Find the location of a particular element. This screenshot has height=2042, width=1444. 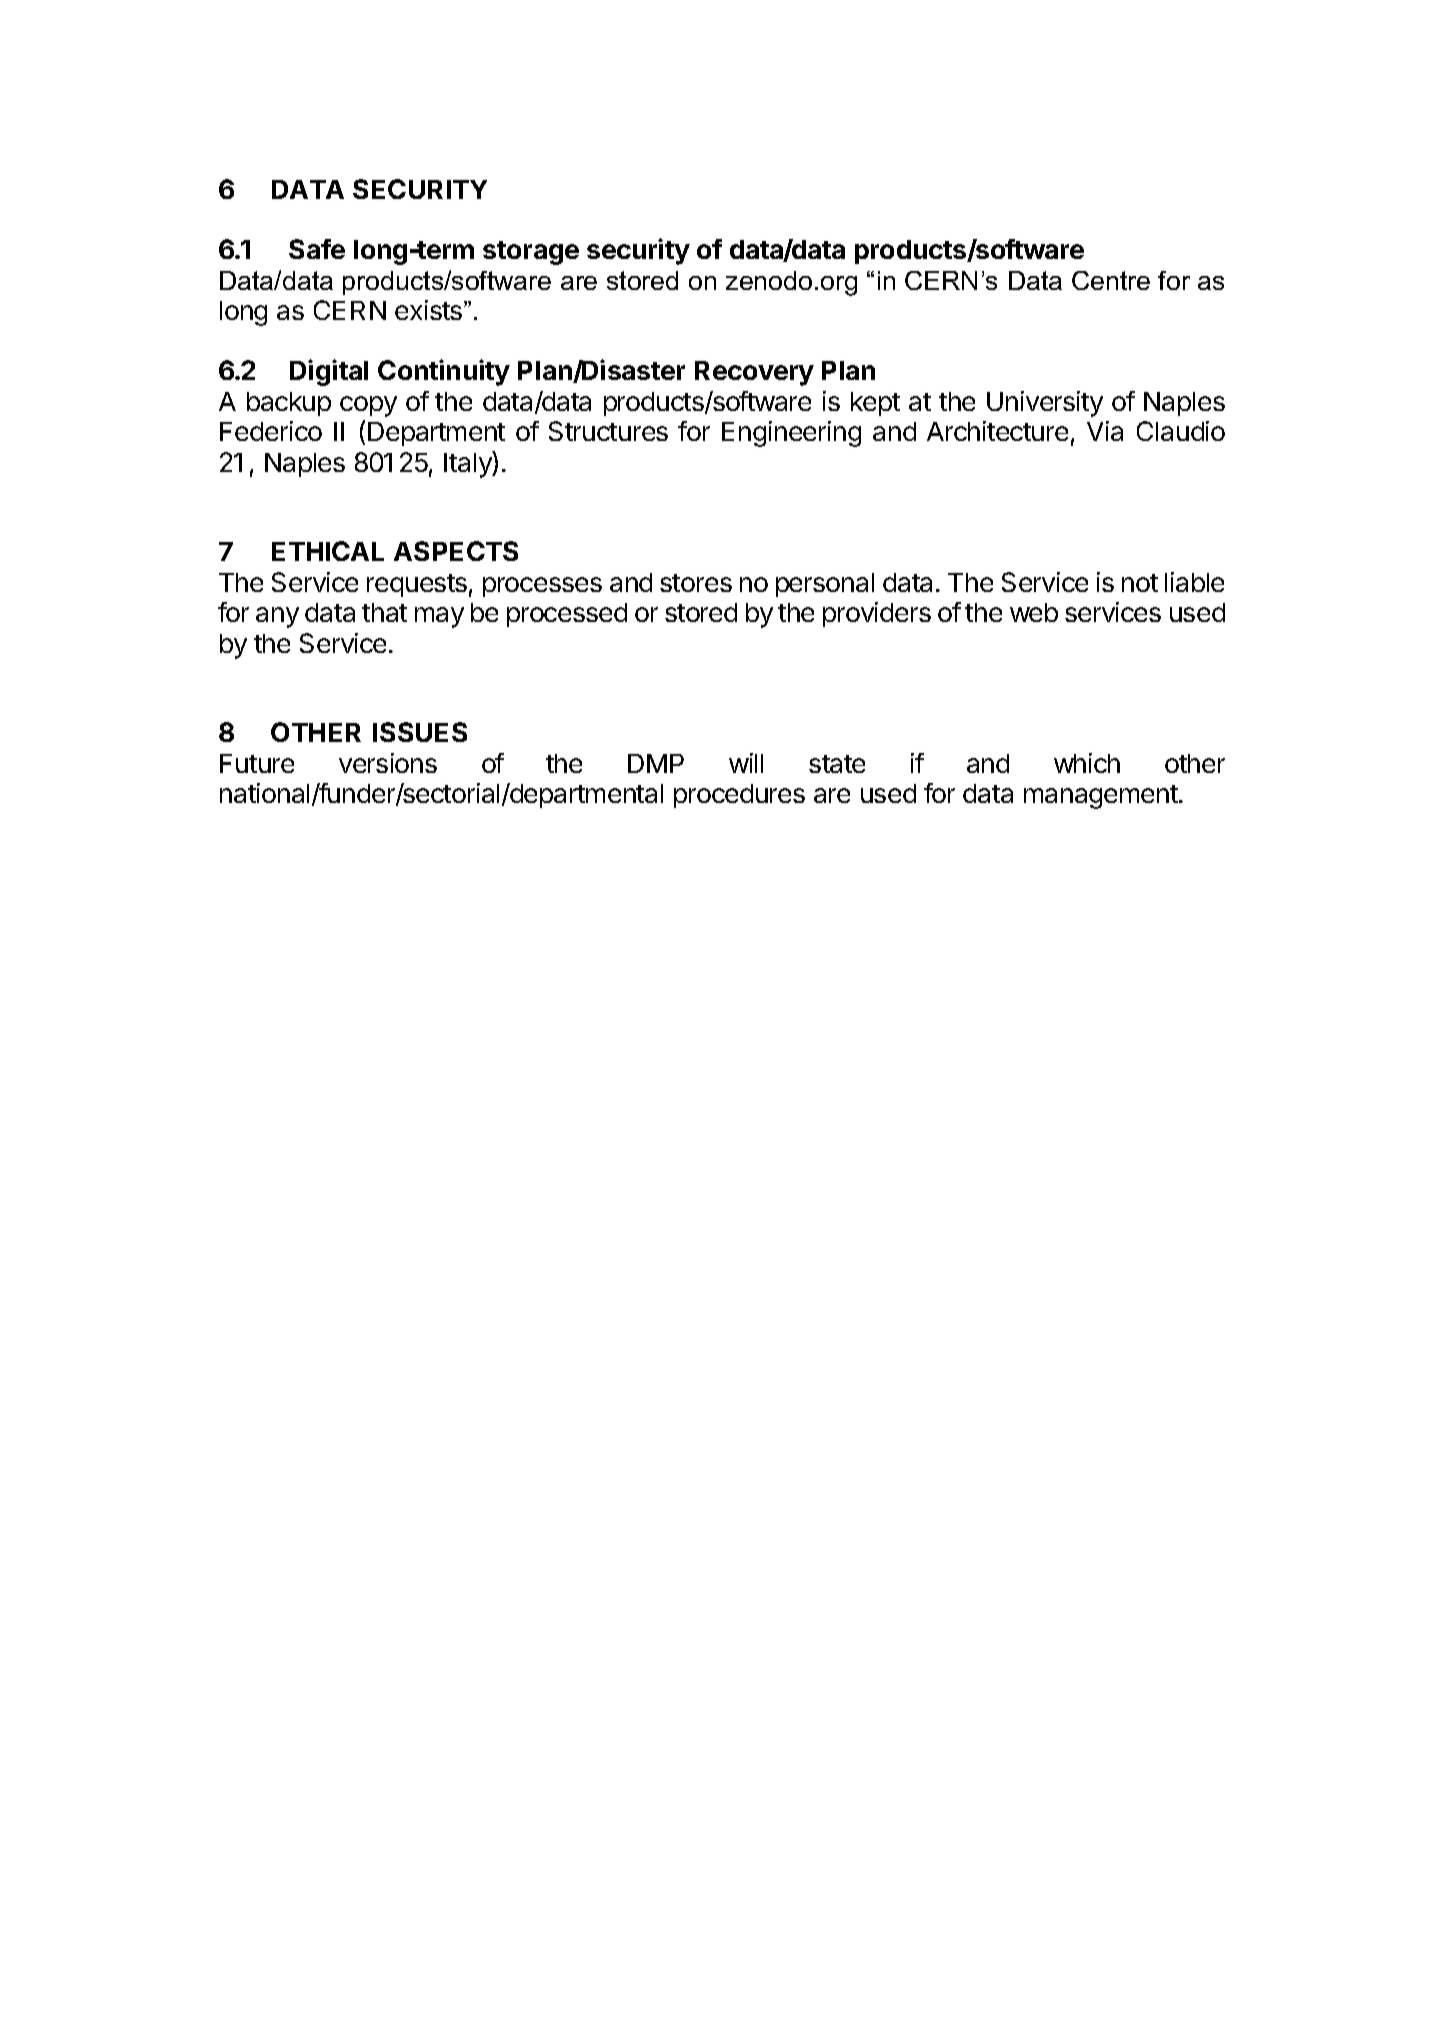

stores is located at coordinates (696, 583).
